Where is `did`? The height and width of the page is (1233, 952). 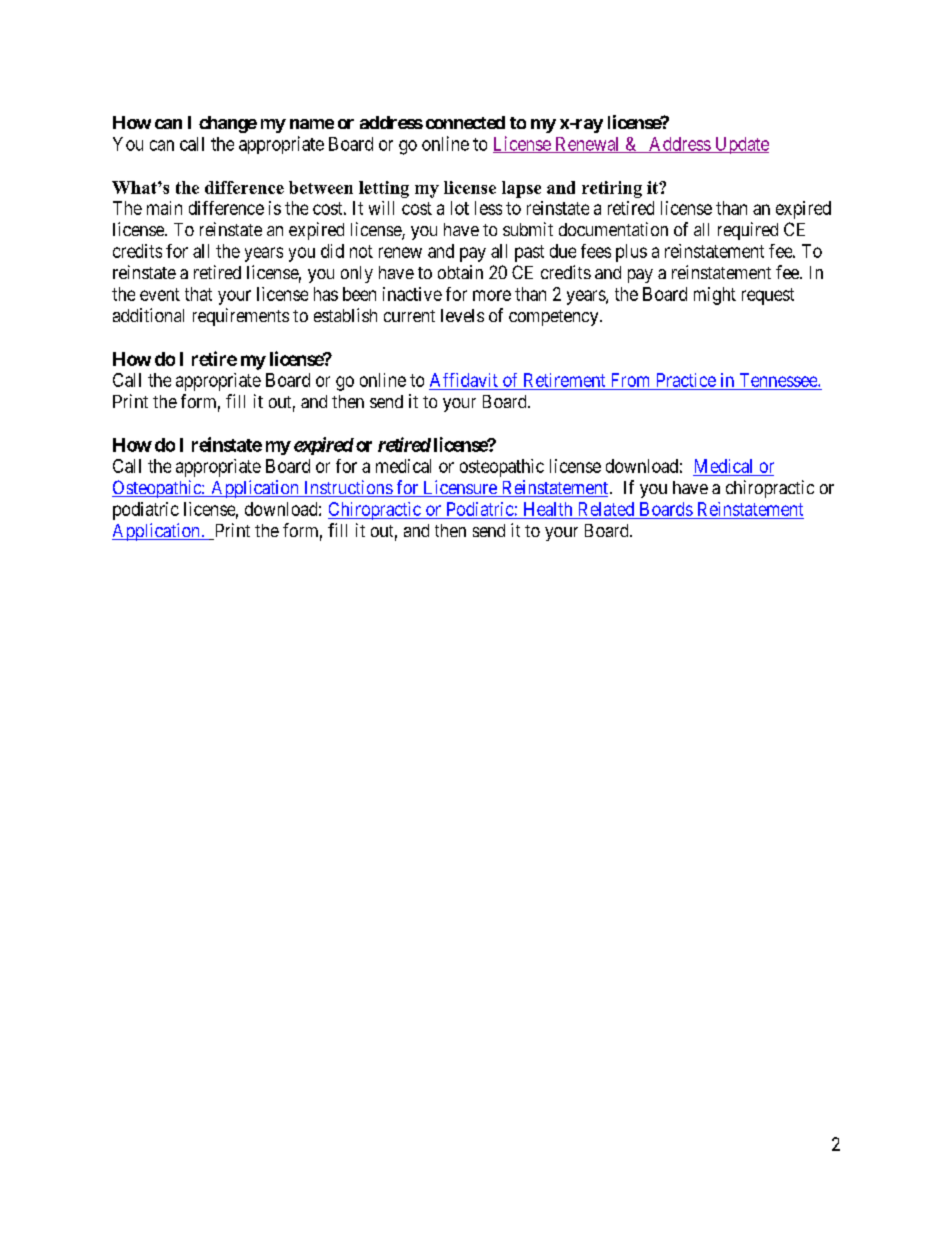
did is located at coordinates (332, 251).
